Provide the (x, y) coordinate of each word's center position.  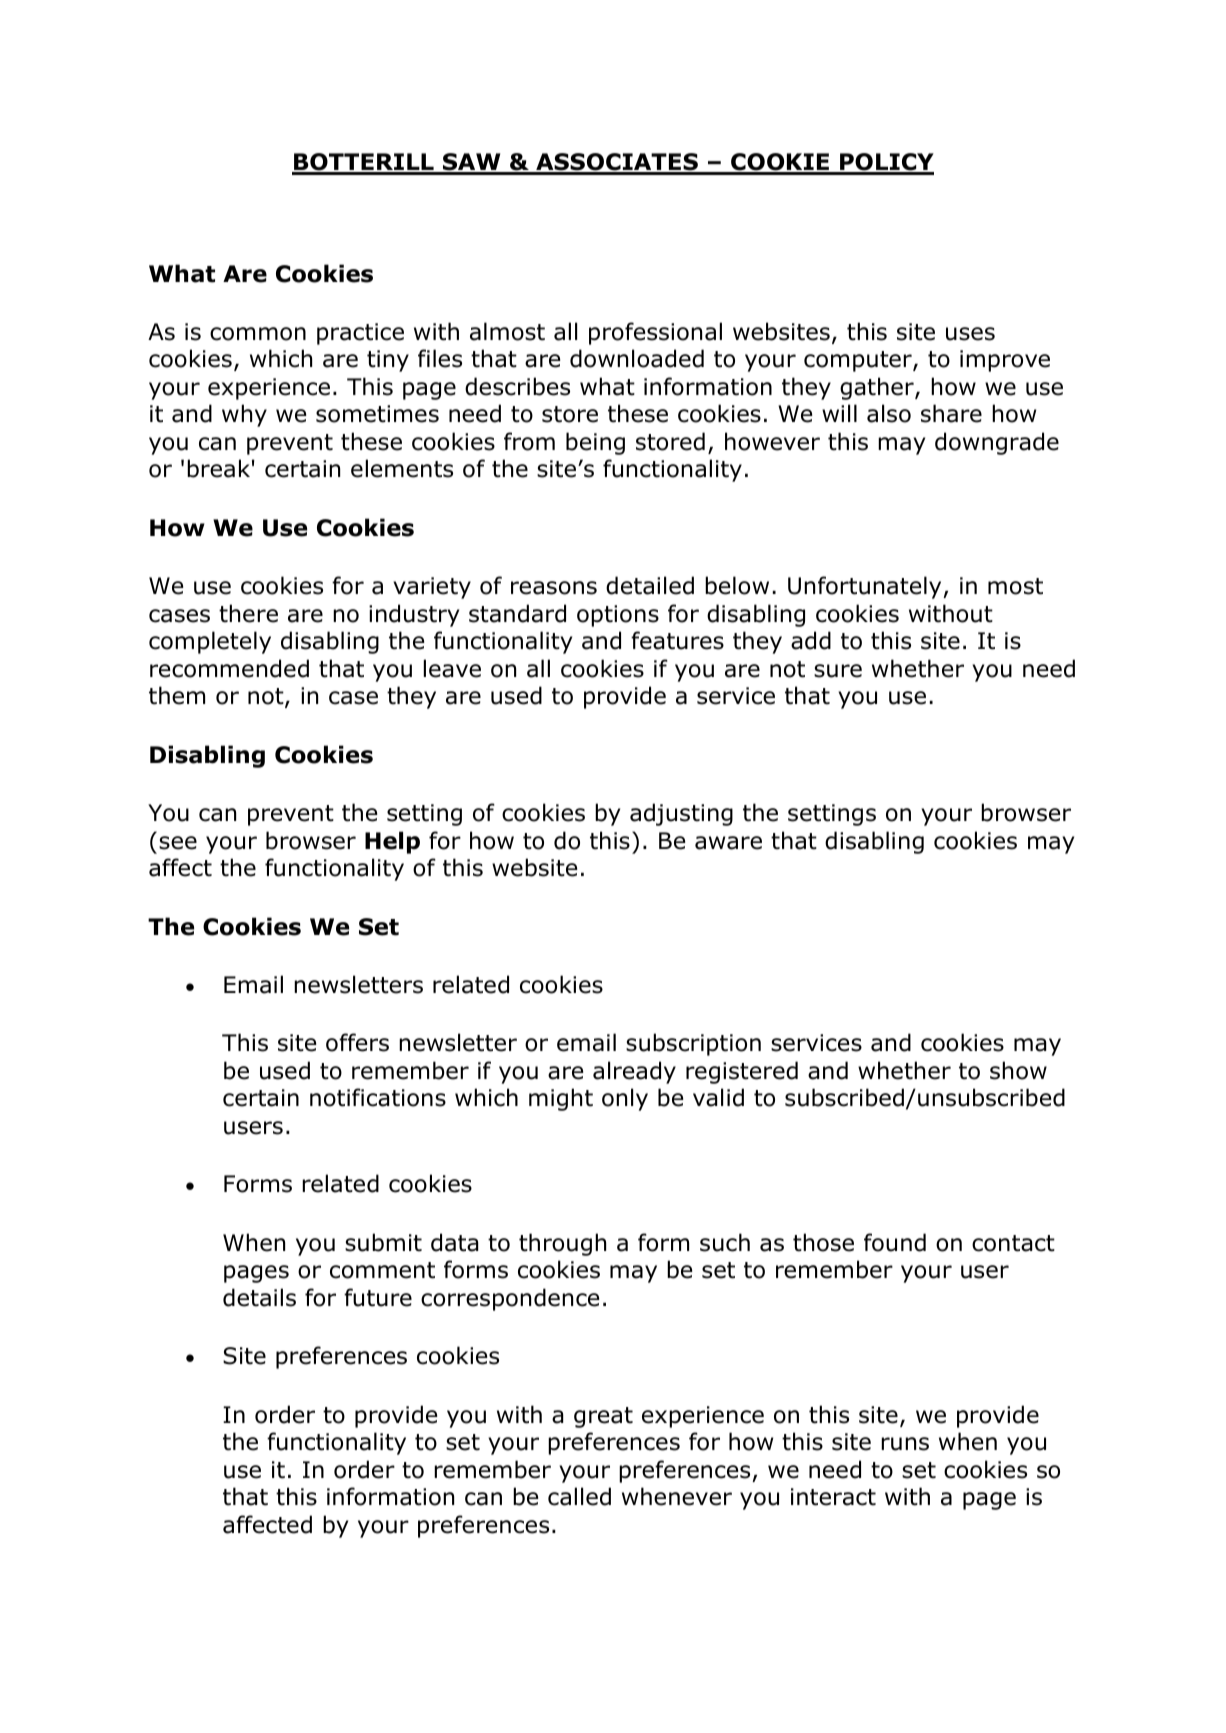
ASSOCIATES (617, 163)
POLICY (886, 163)
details (259, 1297)
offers (357, 1042)
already (634, 1072)
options (618, 616)
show (1018, 1070)
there (248, 613)
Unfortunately (866, 587)
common (258, 334)
